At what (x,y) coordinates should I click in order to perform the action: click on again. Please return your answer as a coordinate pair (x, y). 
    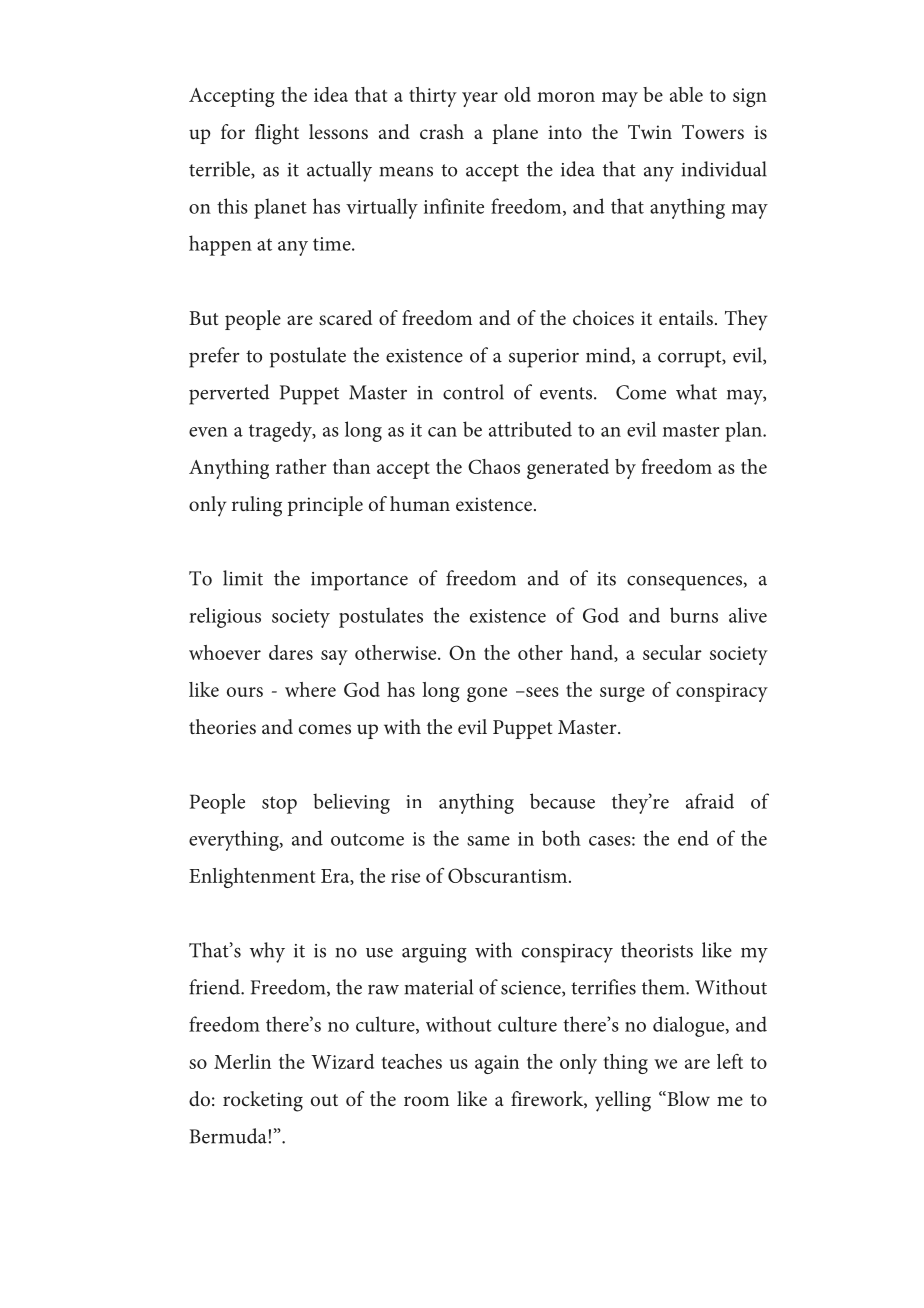
    Looking at the image, I should click on (497, 1064).
